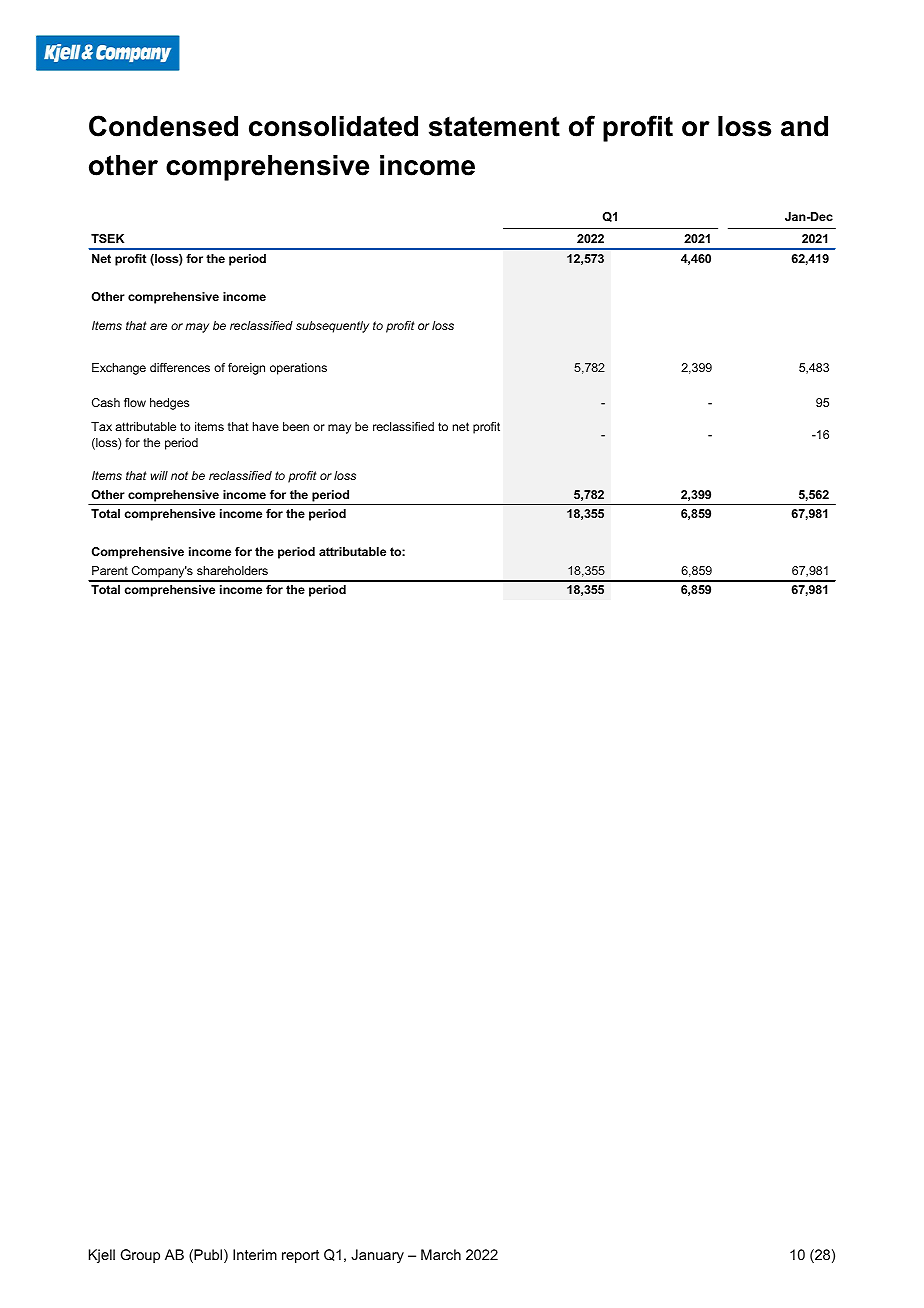 This page has height=1308, width=924. I want to click on have, so click(266, 426).
